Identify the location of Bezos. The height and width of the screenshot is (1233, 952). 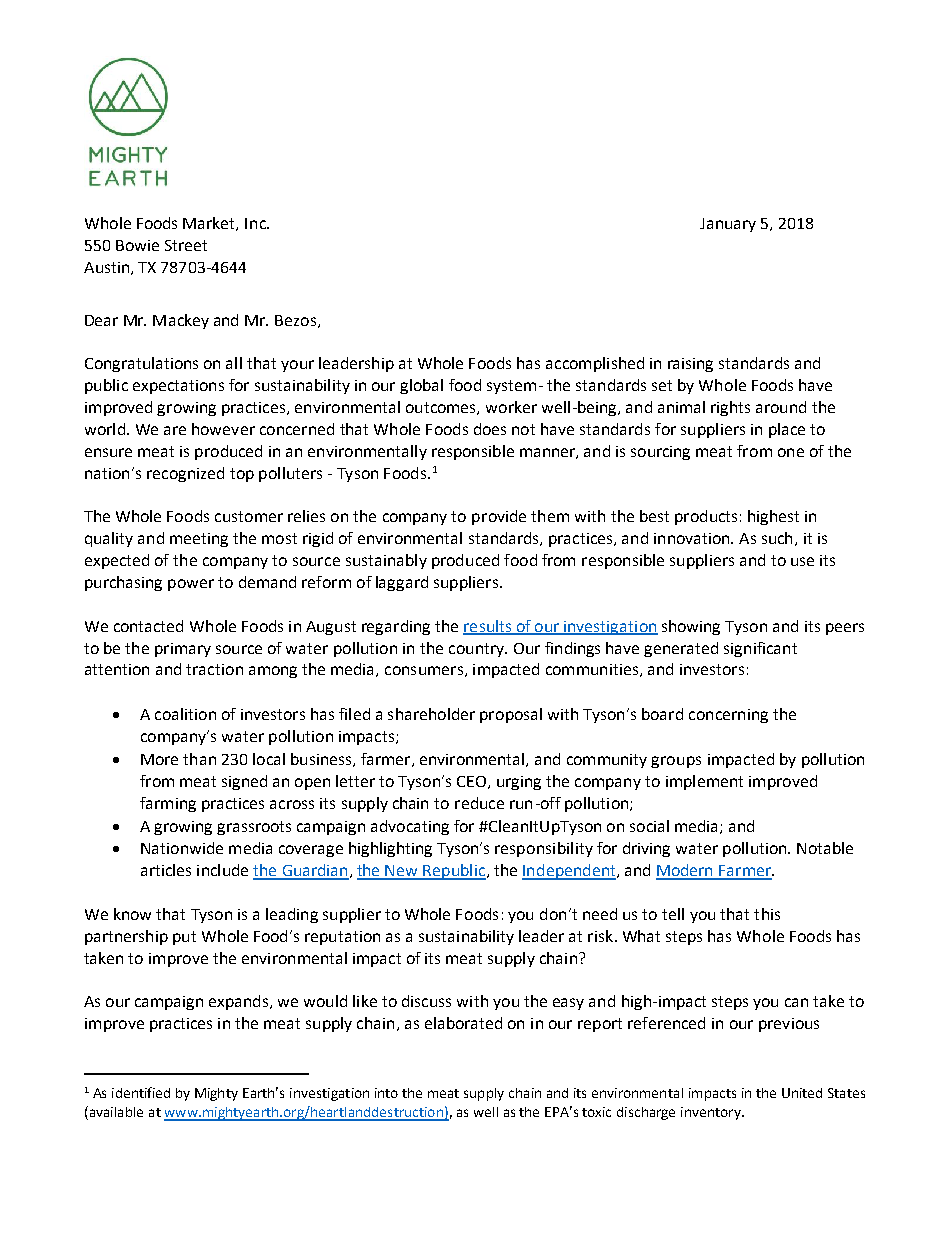
(295, 320).
